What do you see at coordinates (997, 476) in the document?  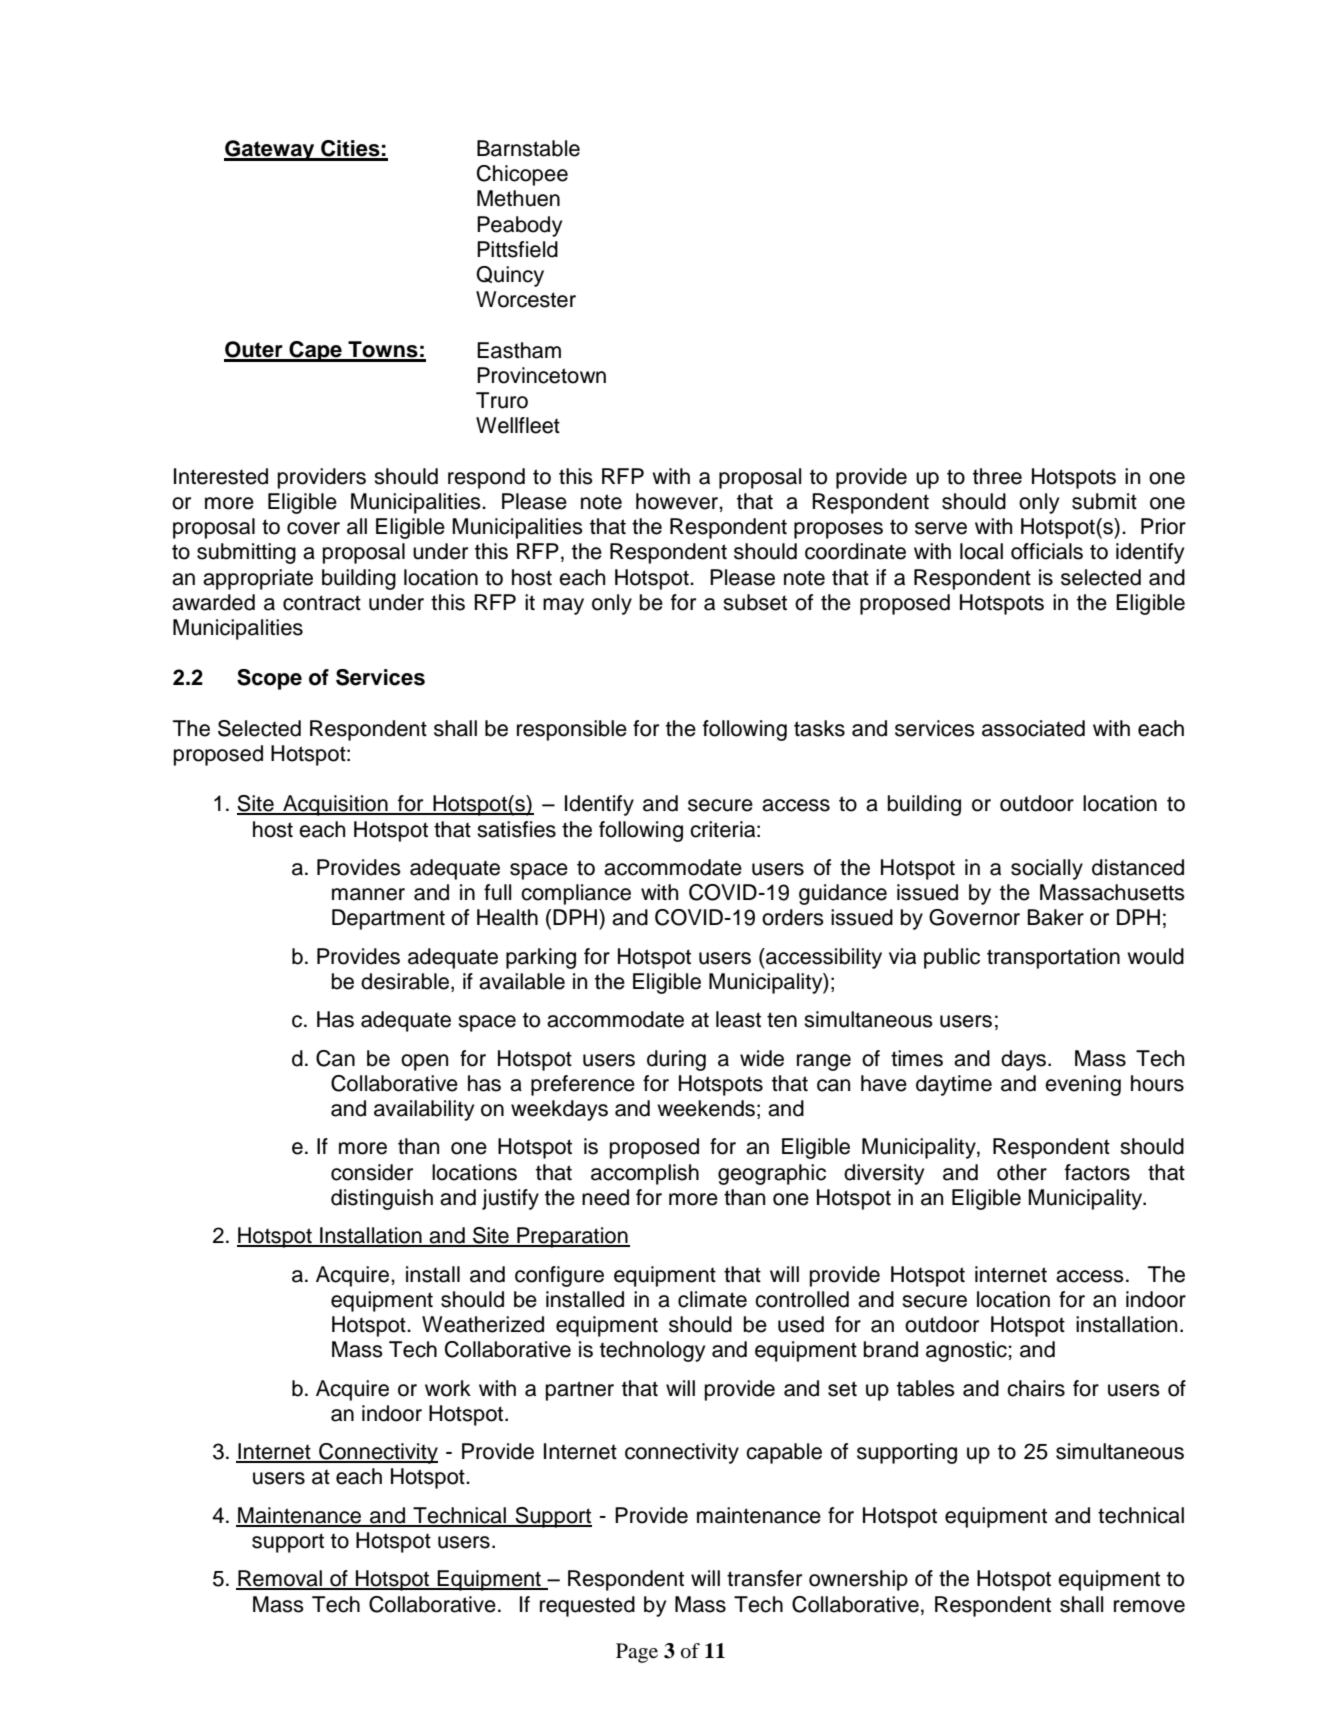 I see `three` at bounding box center [997, 476].
